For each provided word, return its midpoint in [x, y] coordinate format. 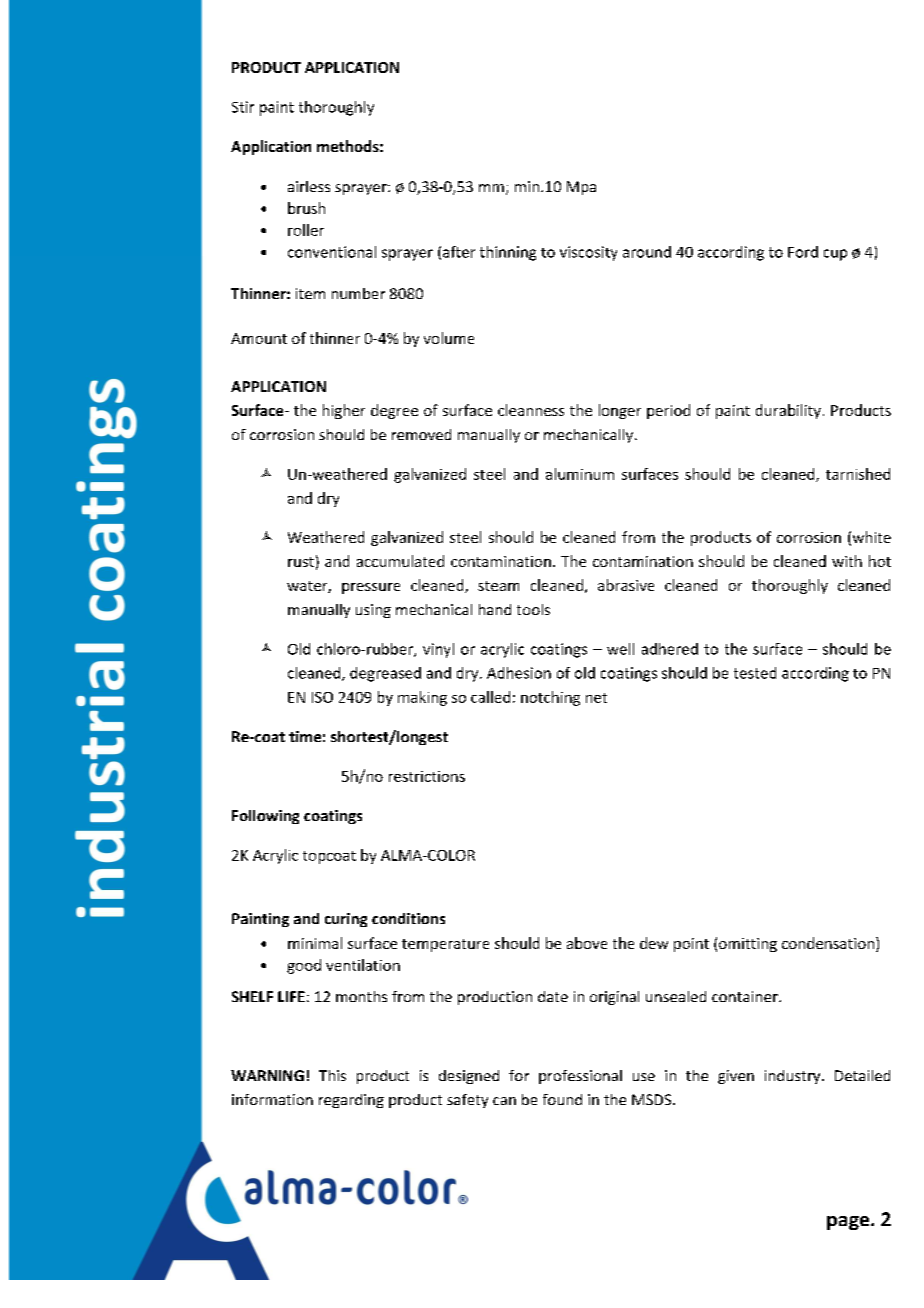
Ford [803, 252]
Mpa [581, 188]
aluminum [580, 474]
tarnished [858, 474]
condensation [828, 943]
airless [309, 186]
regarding [351, 1101]
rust [301, 562]
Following [265, 817]
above [587, 943]
